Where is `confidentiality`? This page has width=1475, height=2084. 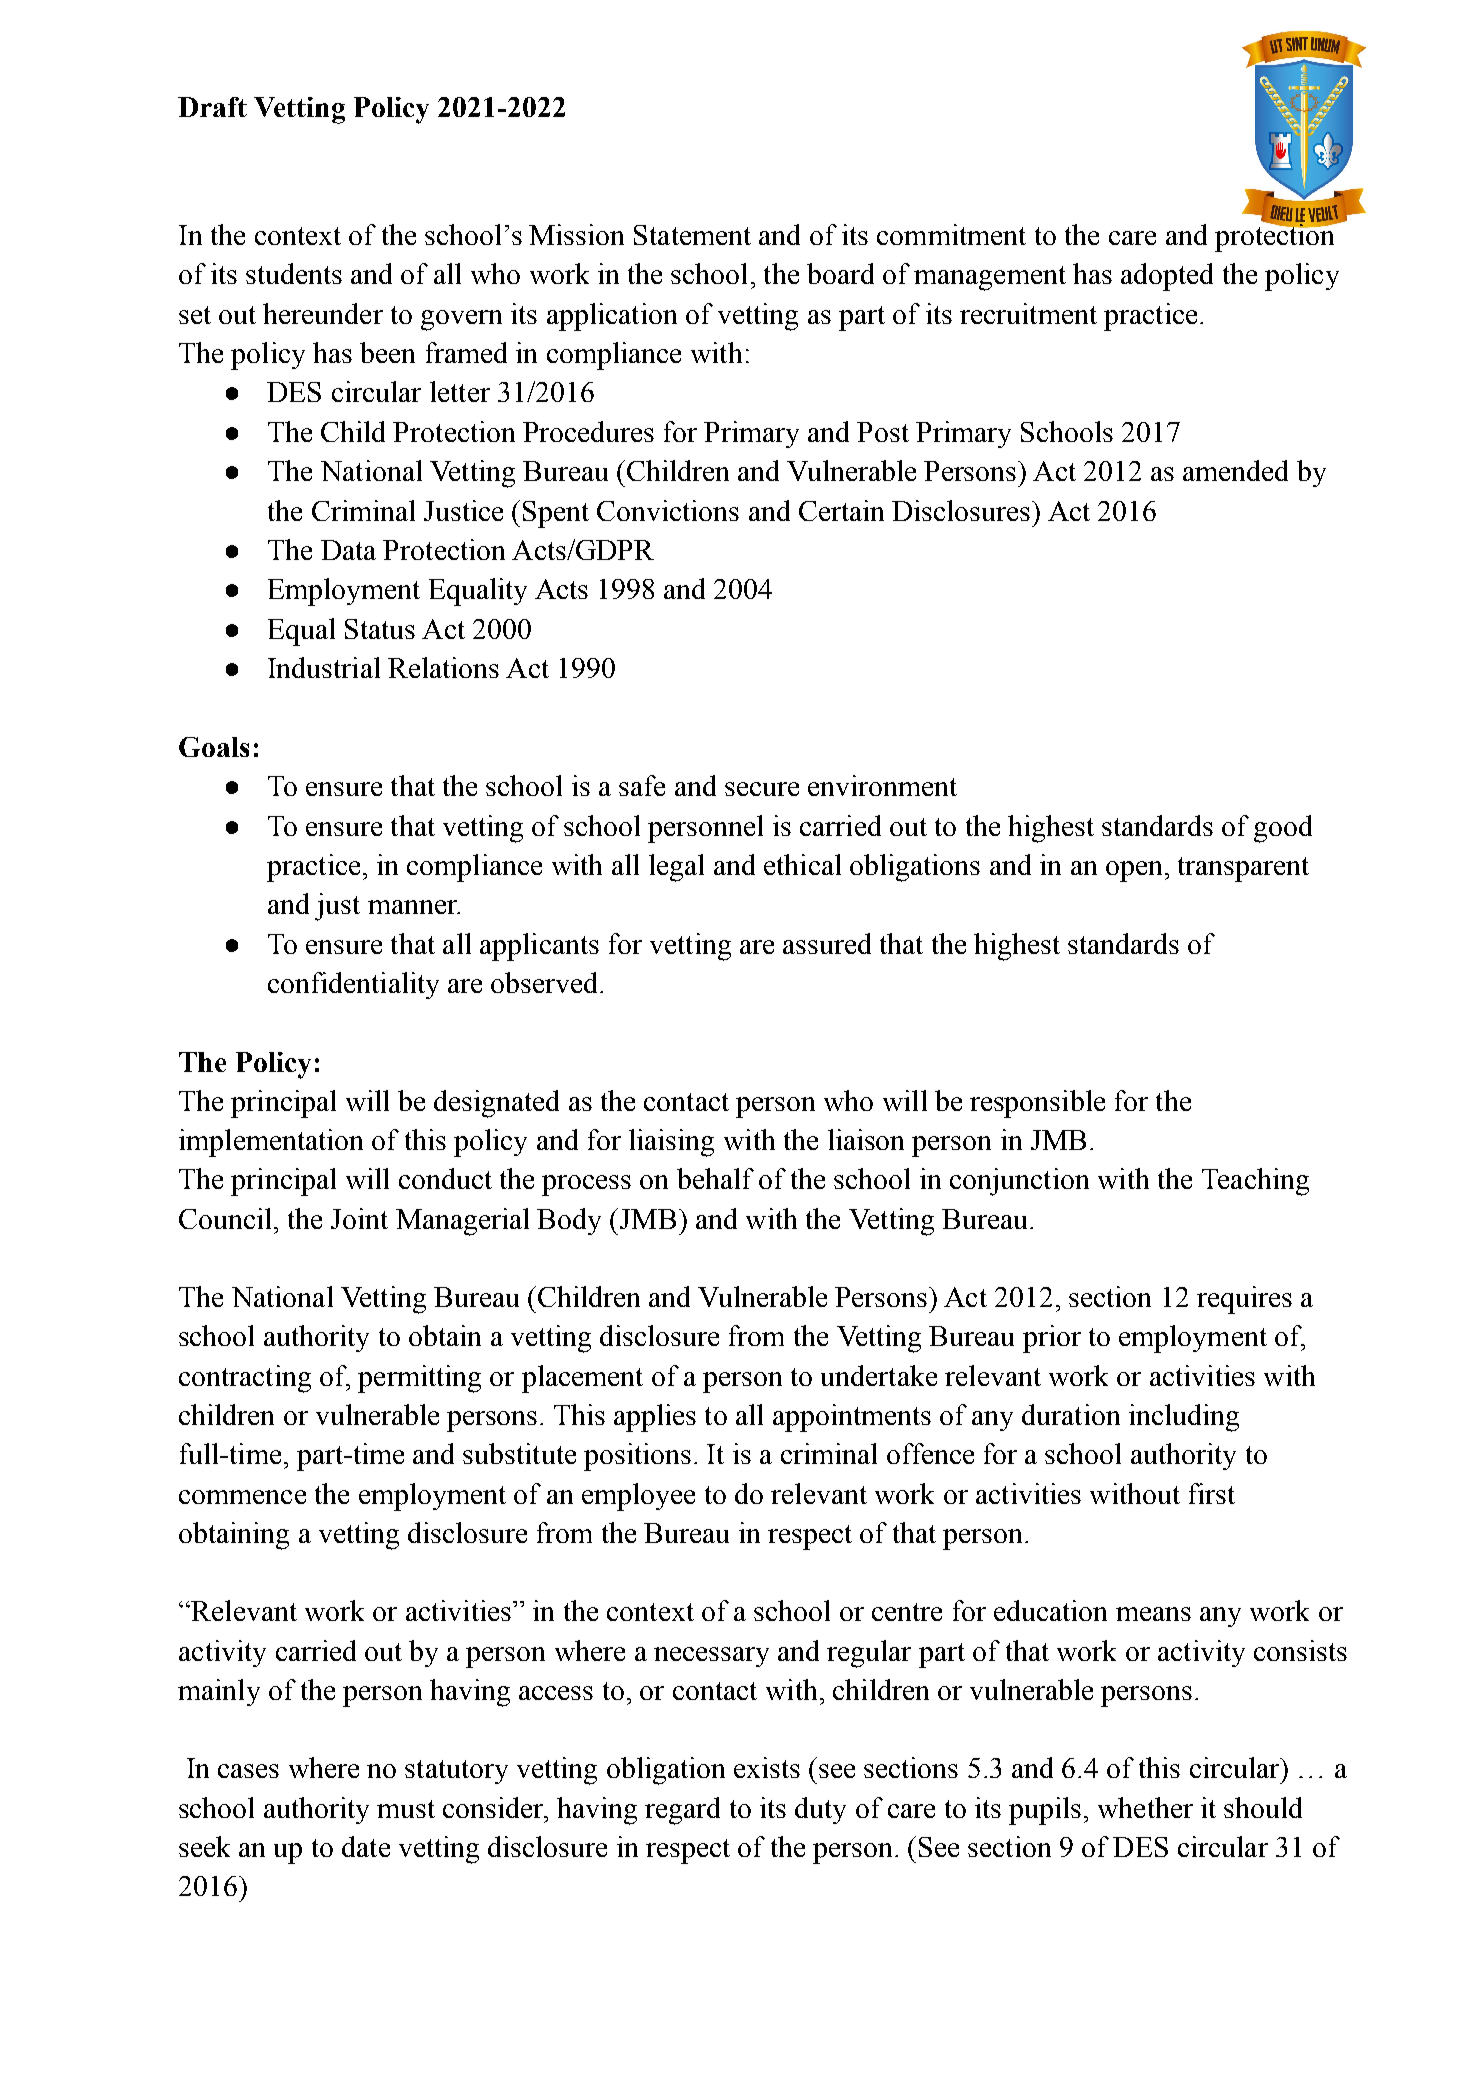 confidentiality is located at coordinates (353, 985).
